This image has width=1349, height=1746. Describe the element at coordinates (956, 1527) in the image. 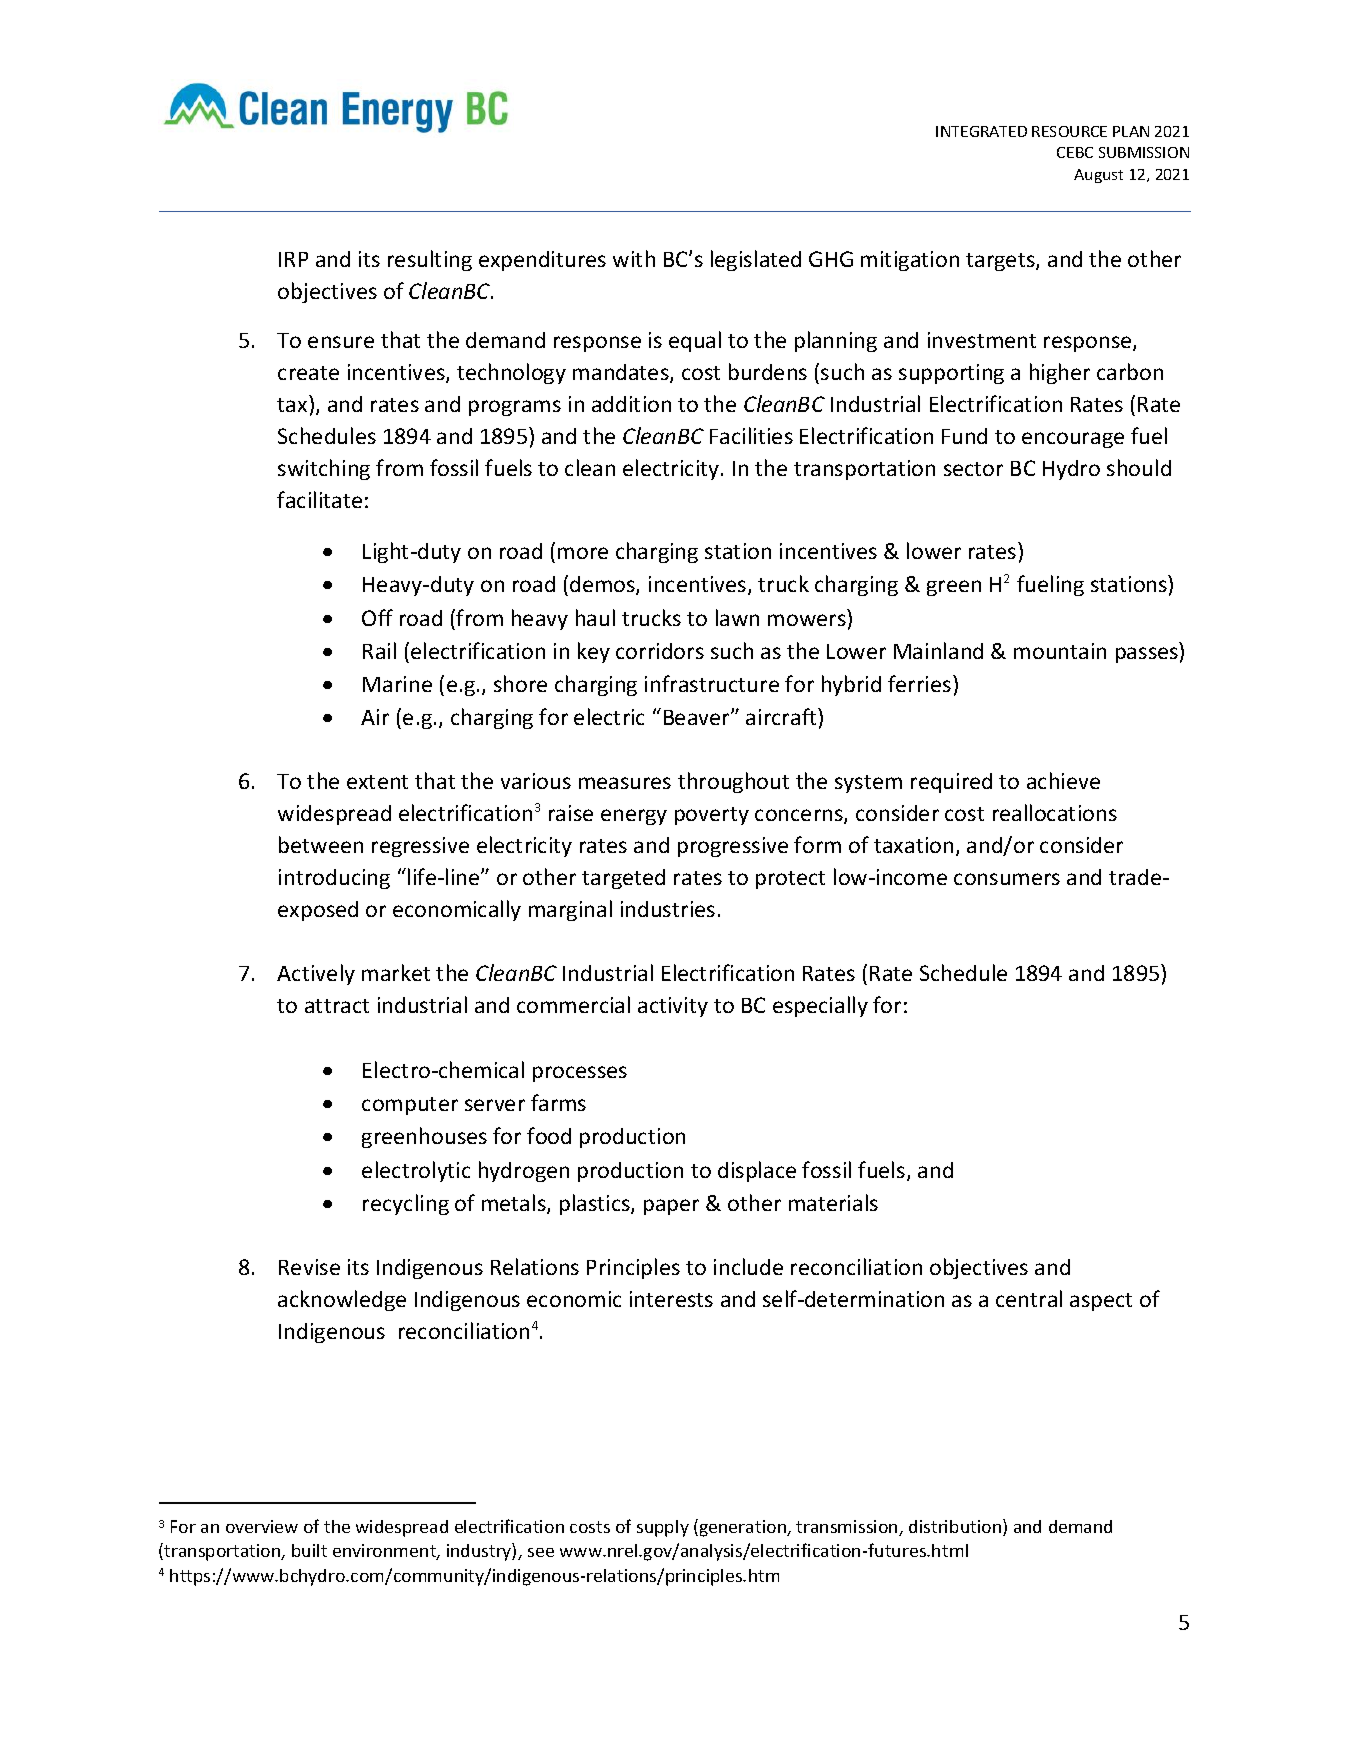

I see `distribution` at that location.
